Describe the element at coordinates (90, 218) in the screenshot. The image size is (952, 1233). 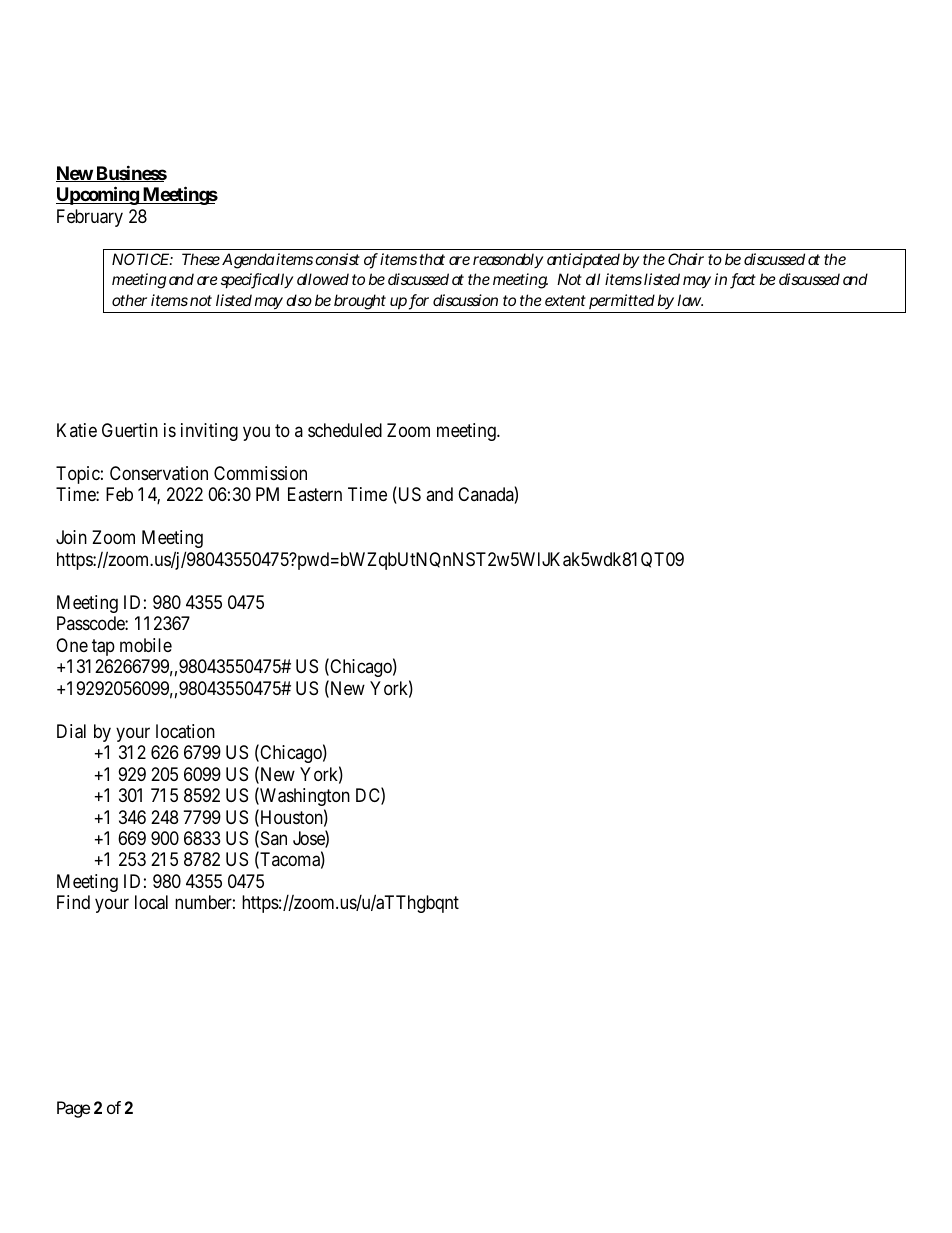
I see `February` at that location.
